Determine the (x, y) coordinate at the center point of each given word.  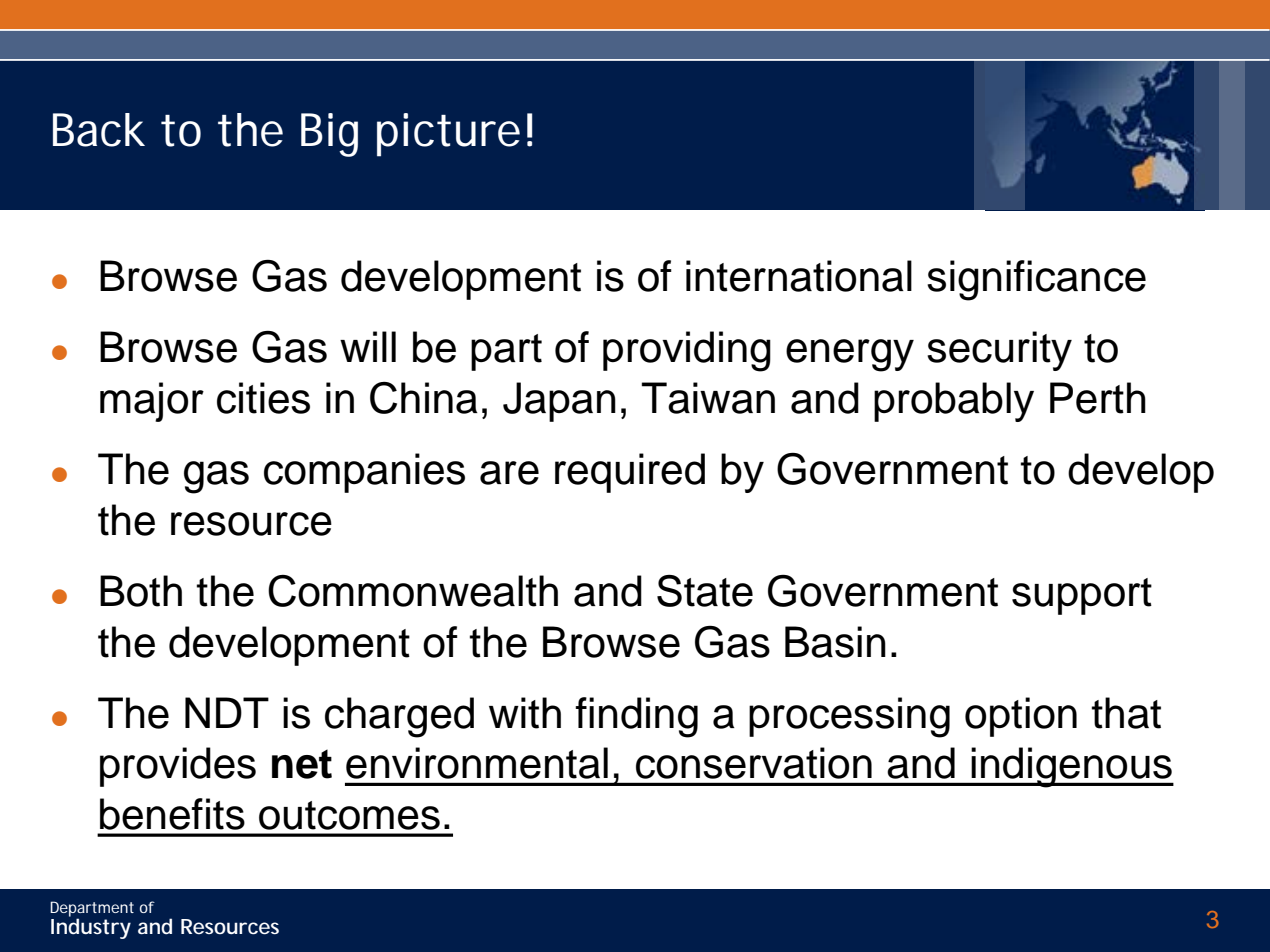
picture (448, 135)
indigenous (1071, 767)
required (630, 473)
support (1082, 596)
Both (141, 591)
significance (1036, 280)
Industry (91, 928)
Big (329, 135)
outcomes (349, 815)
